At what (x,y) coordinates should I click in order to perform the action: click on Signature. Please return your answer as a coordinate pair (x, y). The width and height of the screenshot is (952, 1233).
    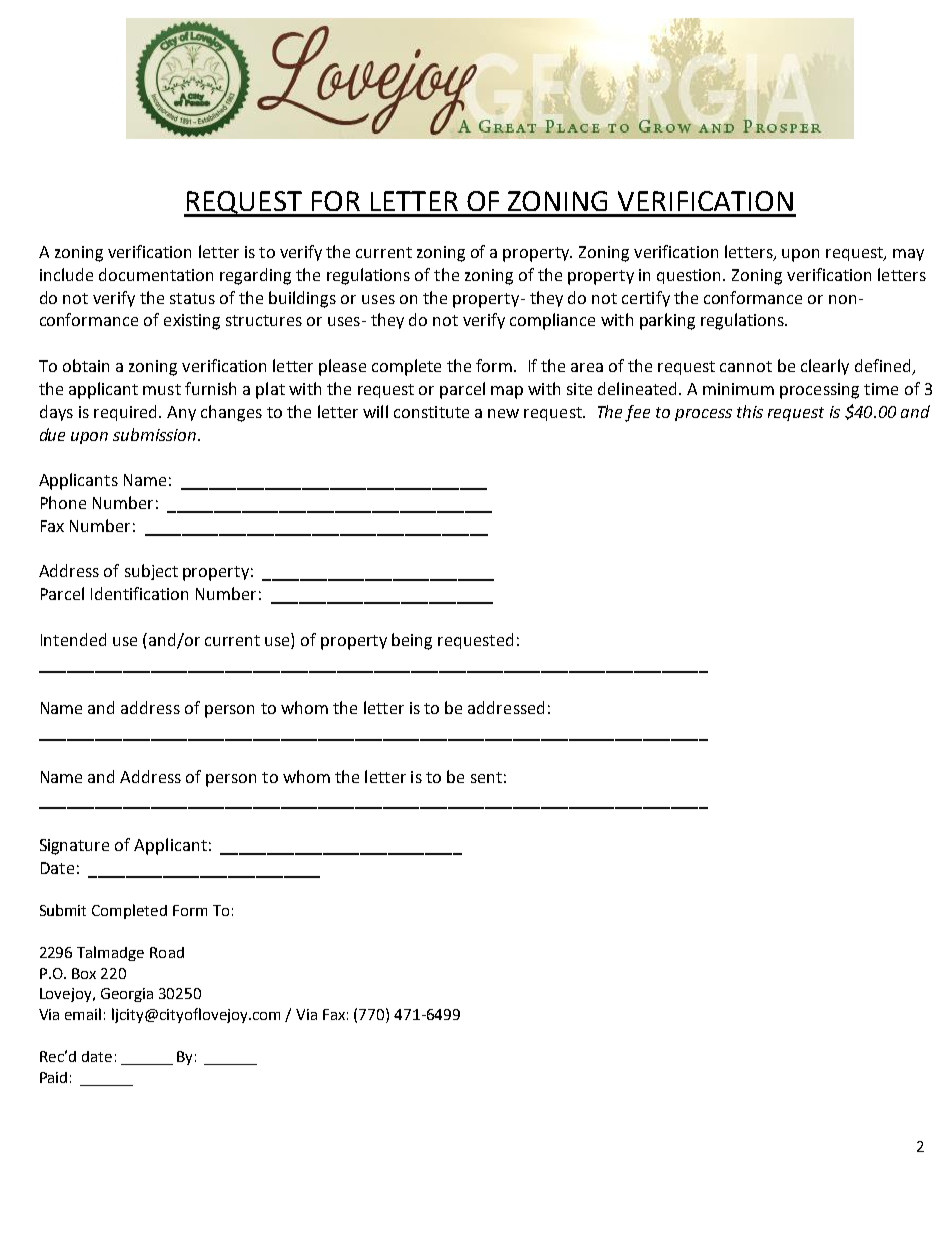
    Looking at the image, I should click on (74, 847).
